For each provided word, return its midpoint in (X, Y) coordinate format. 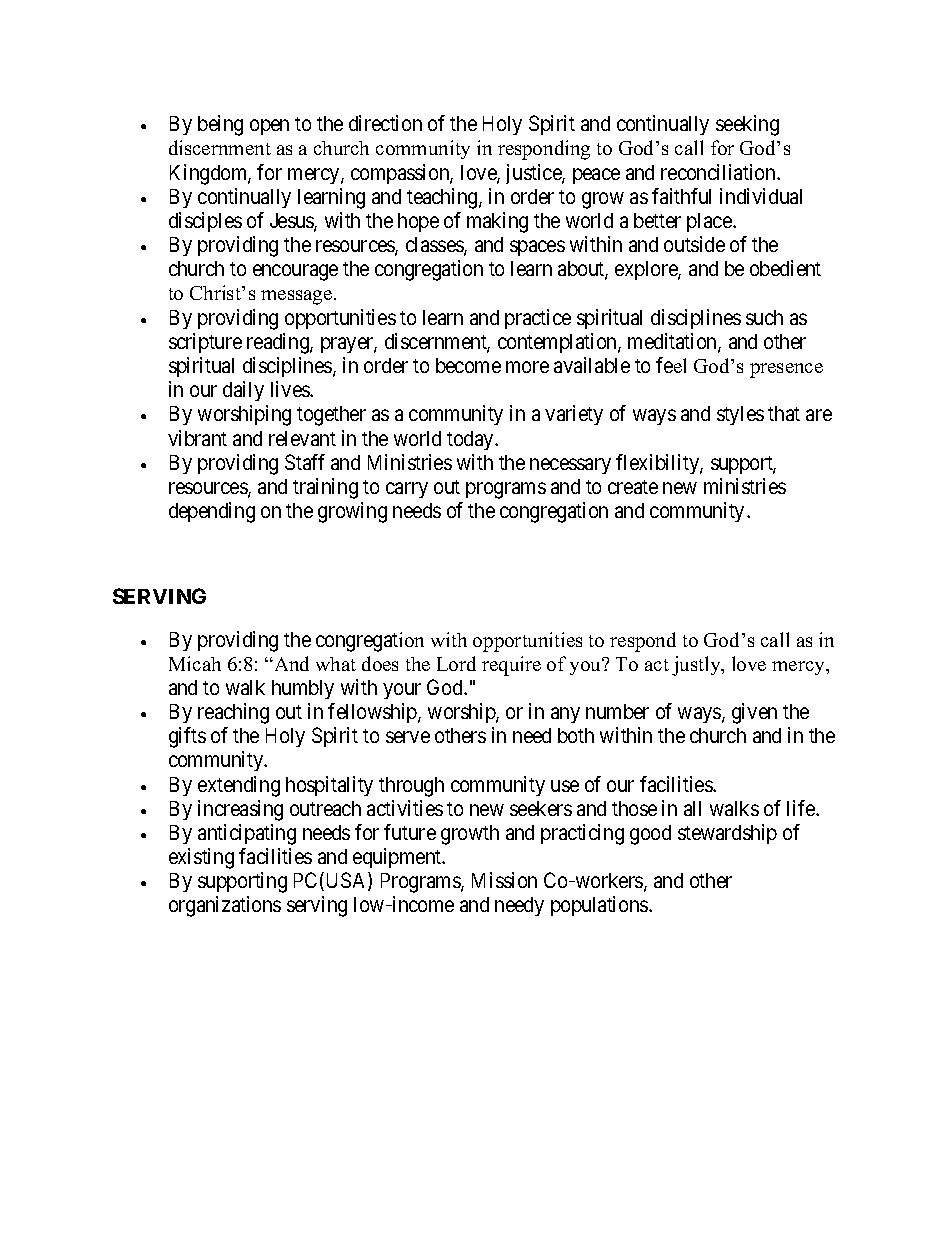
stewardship (727, 834)
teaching (443, 198)
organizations (225, 906)
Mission (504, 880)
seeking (747, 125)
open (269, 127)
